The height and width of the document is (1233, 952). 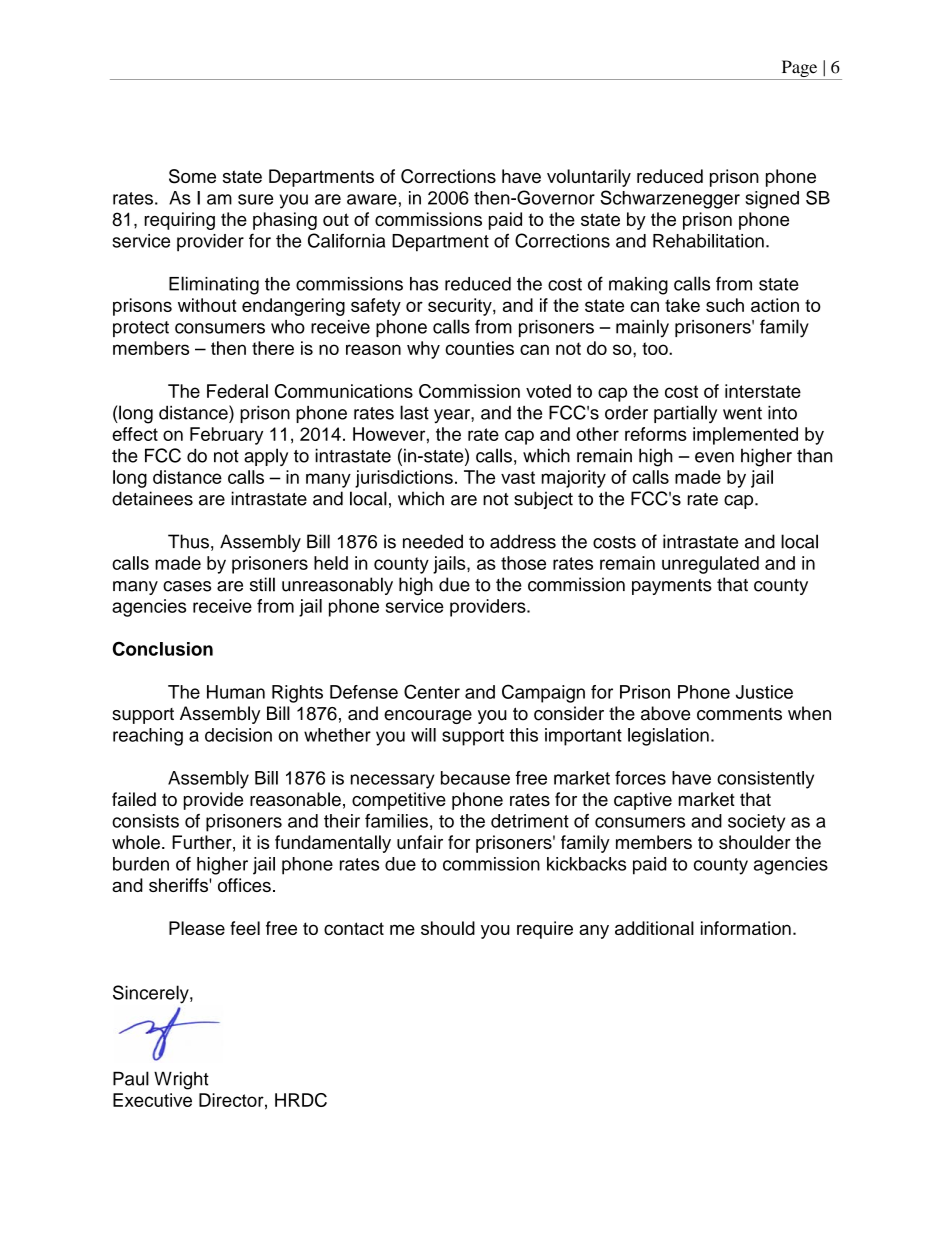 I want to click on society, so click(x=756, y=823).
